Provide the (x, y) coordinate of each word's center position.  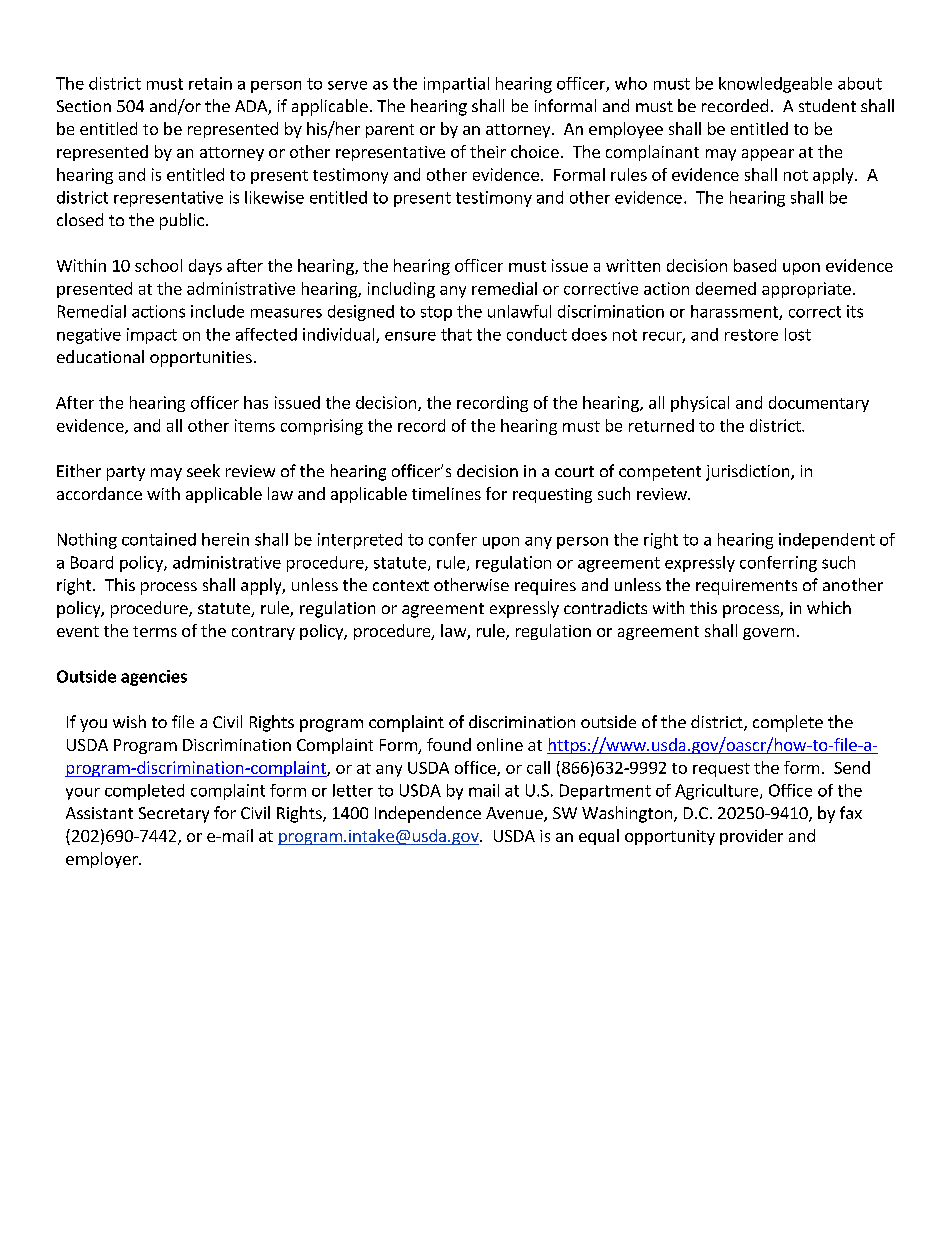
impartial (456, 85)
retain (210, 83)
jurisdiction (749, 472)
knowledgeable (775, 85)
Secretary (174, 815)
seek (203, 470)
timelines (446, 493)
